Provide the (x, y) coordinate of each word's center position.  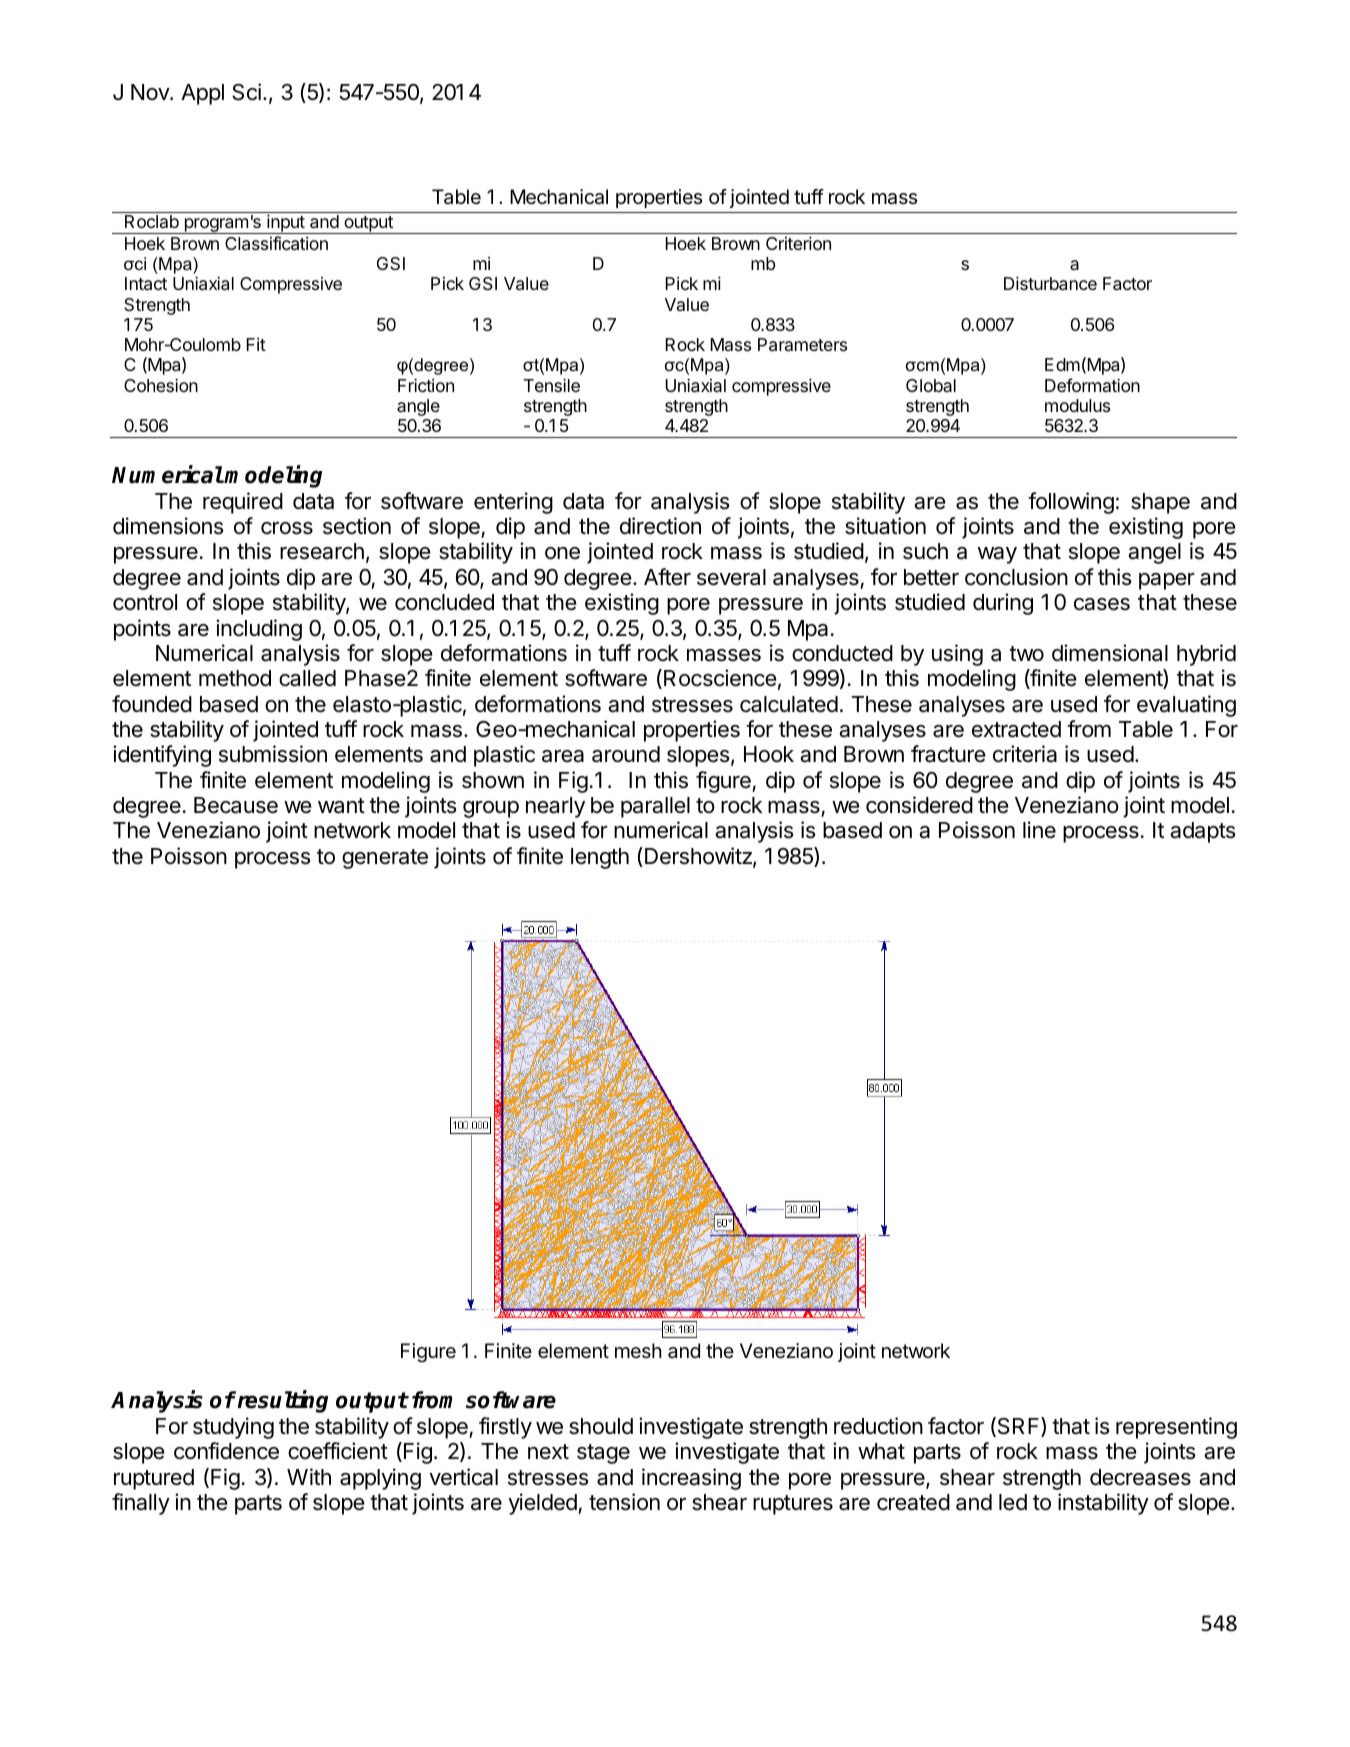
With (309, 1476)
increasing (691, 1479)
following (1071, 503)
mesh (638, 1350)
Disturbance (1050, 283)
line (1039, 830)
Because (236, 805)
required (243, 503)
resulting (281, 1402)
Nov (151, 92)
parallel (655, 807)
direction (660, 526)
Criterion (798, 243)
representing (1176, 1428)
